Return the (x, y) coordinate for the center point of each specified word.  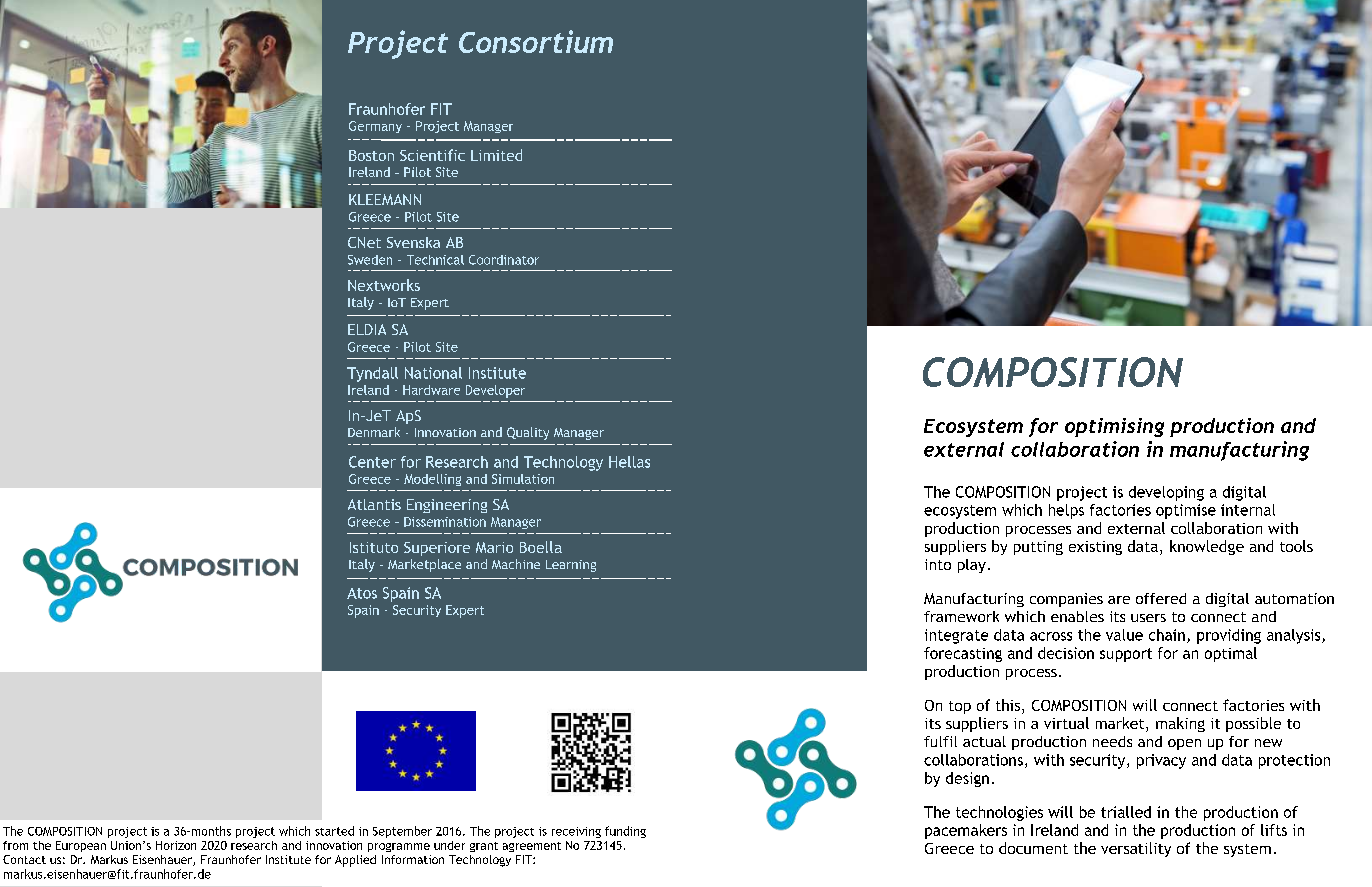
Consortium (536, 41)
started (334, 831)
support (1126, 655)
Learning (571, 566)
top (960, 707)
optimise (1186, 511)
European (81, 846)
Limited (496, 155)
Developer (495, 391)
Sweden (370, 260)
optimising (1114, 427)
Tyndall (372, 374)
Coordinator (504, 260)
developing (1166, 493)
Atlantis (374, 504)
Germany (375, 127)
